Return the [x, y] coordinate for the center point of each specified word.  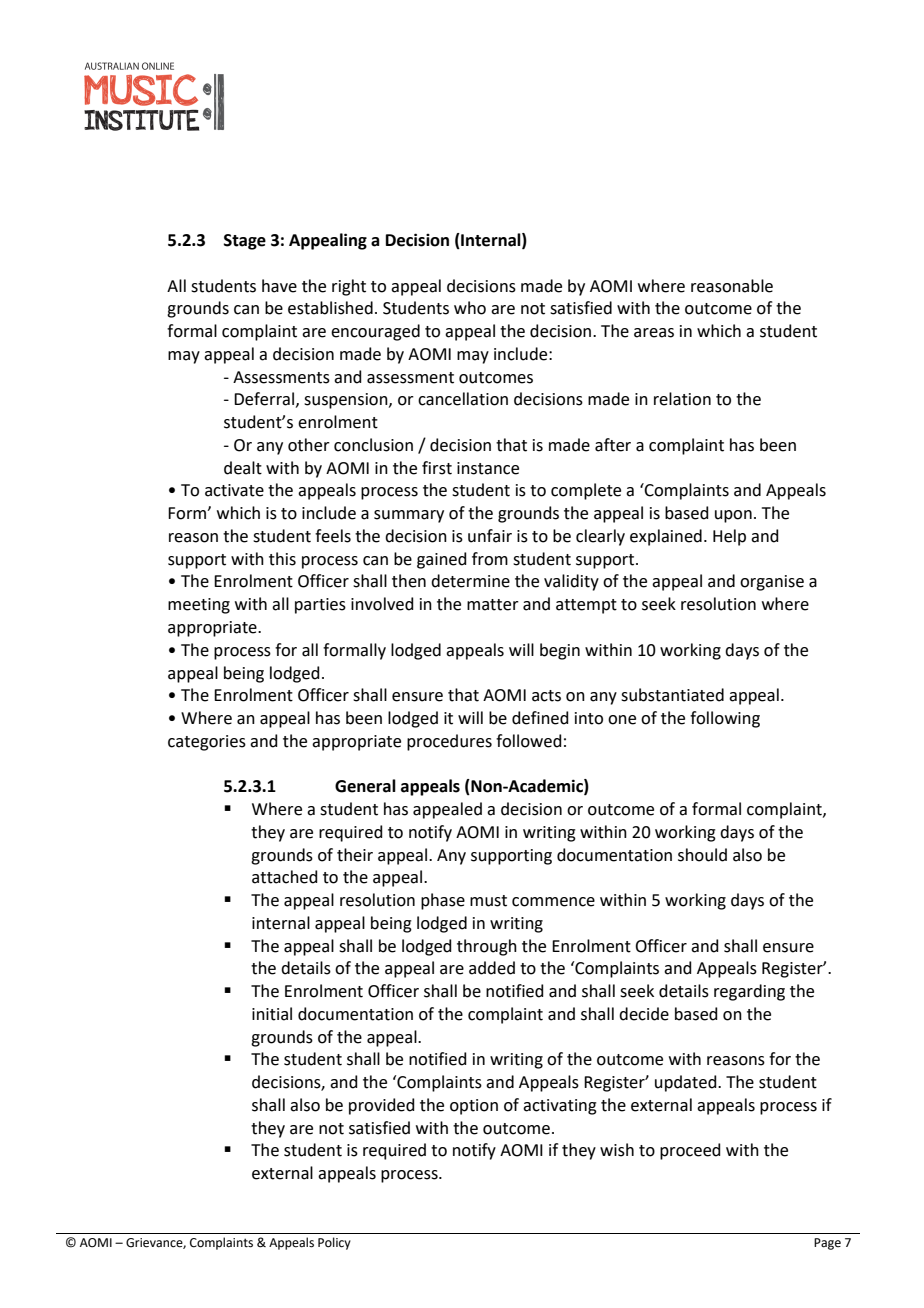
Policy [334, 1243]
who [470, 308]
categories [207, 743]
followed [529, 741]
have [279, 286]
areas [654, 333]
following [725, 719]
